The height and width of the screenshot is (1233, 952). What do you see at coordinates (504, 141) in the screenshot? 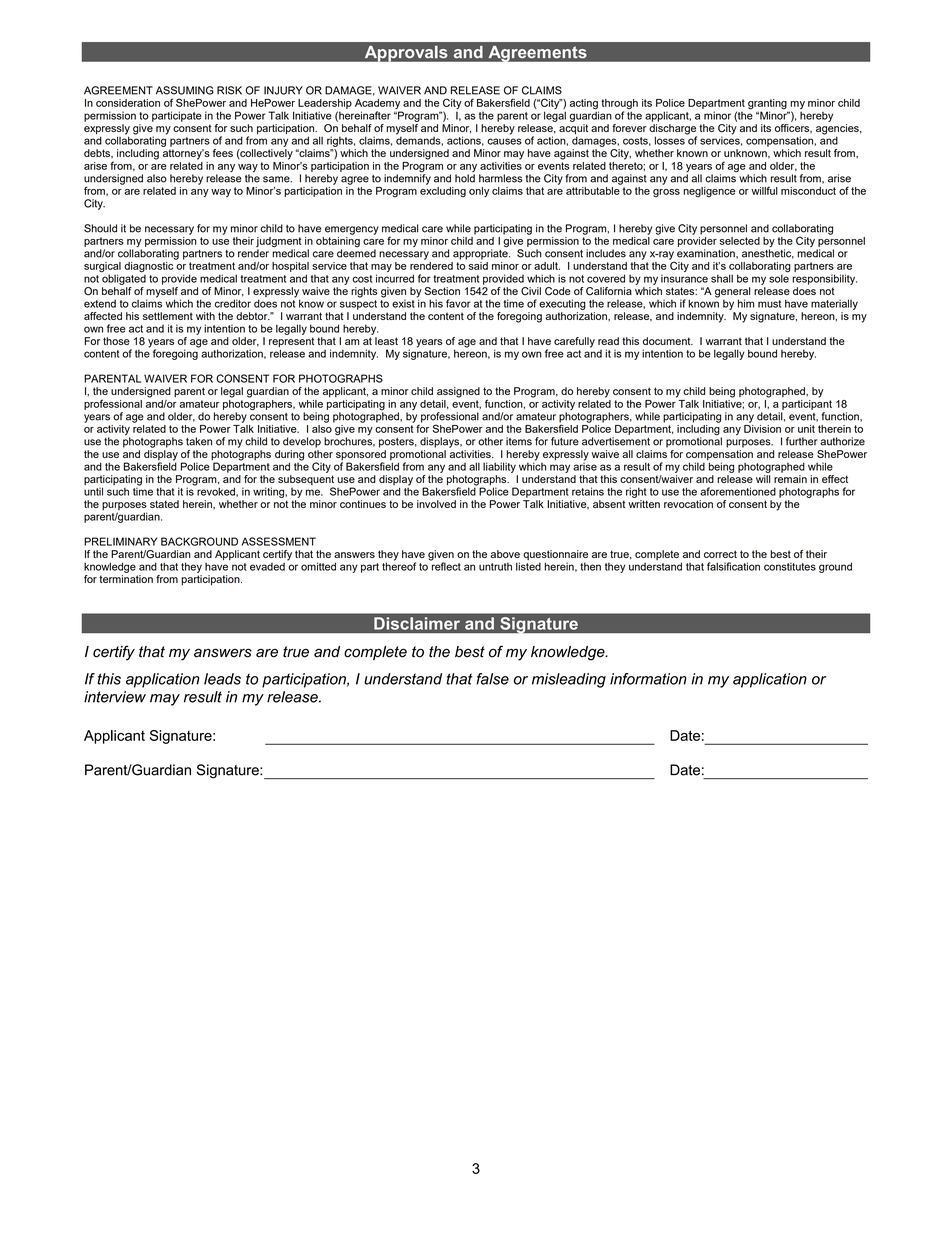
I see `causes` at bounding box center [504, 141].
